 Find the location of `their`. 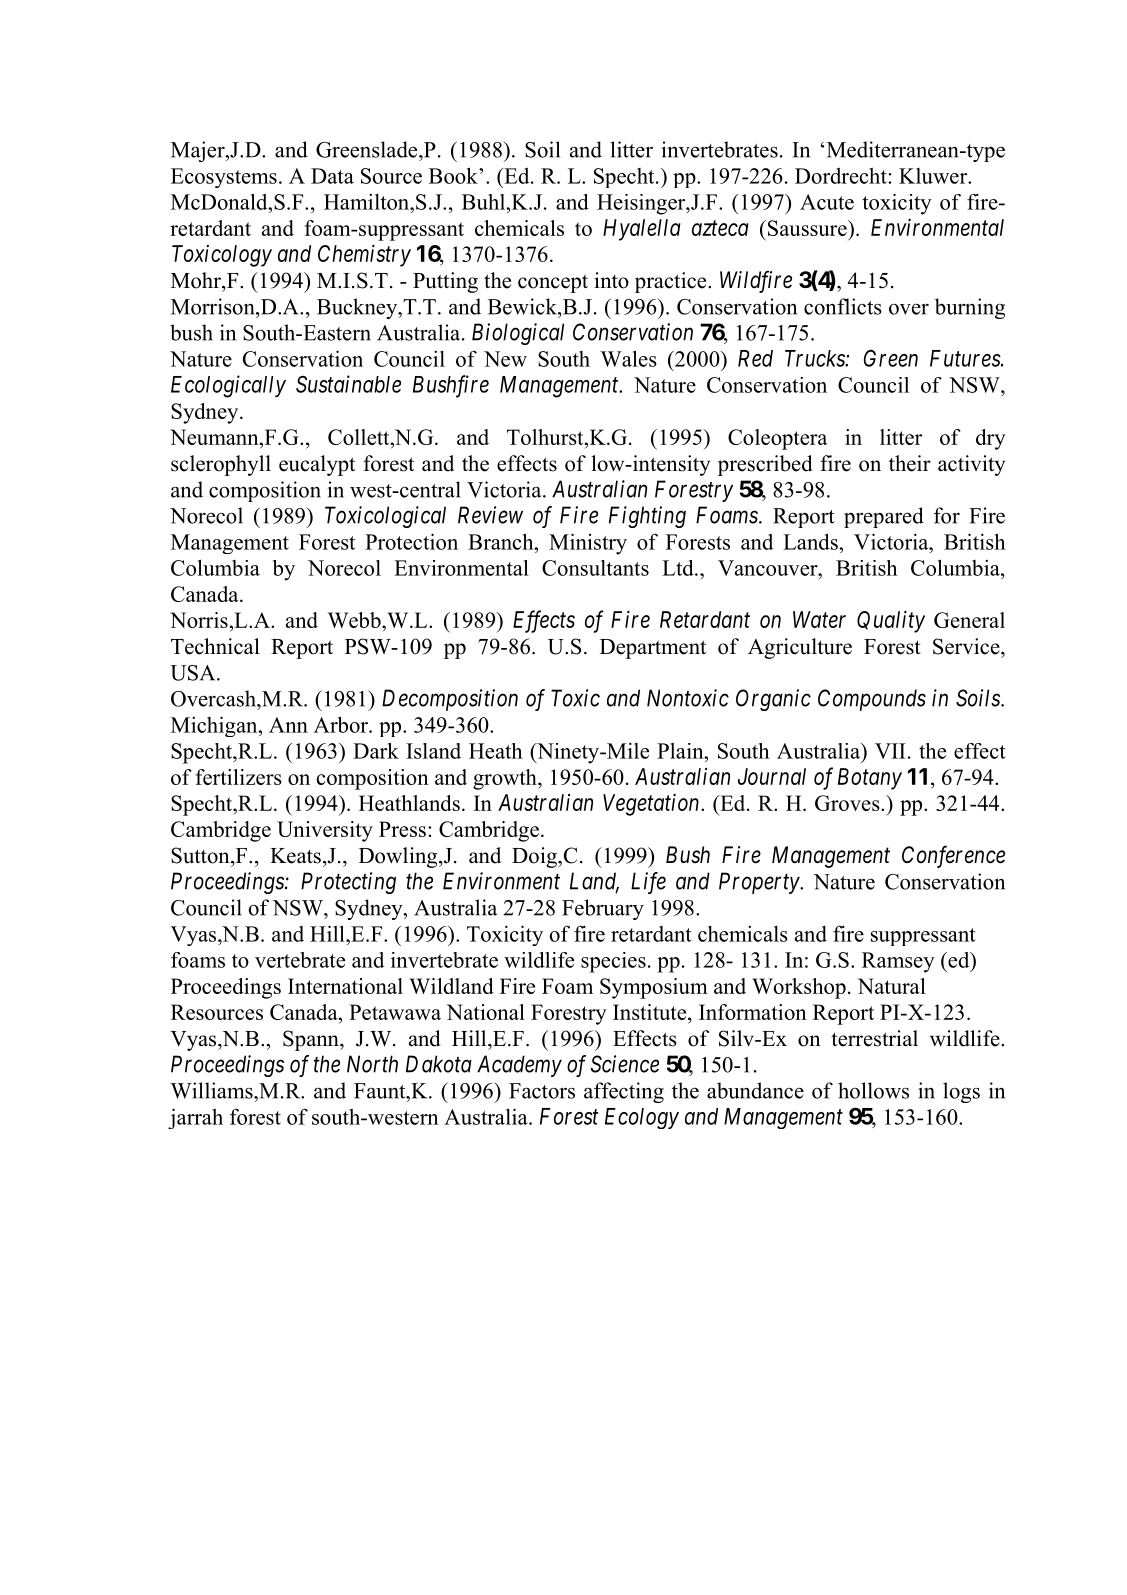

their is located at coordinates (910, 463).
